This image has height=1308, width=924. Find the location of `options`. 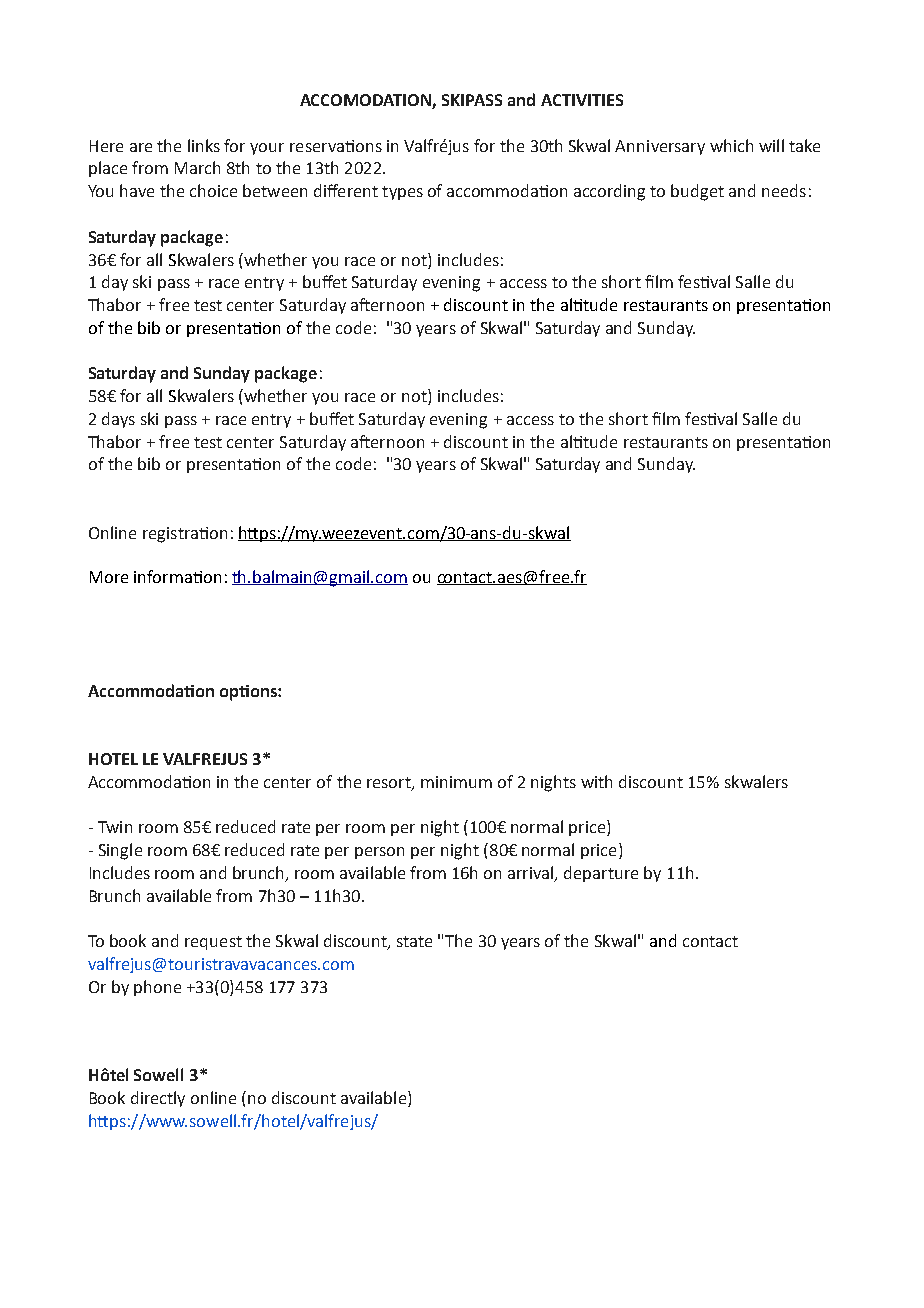

options is located at coordinates (249, 693).
